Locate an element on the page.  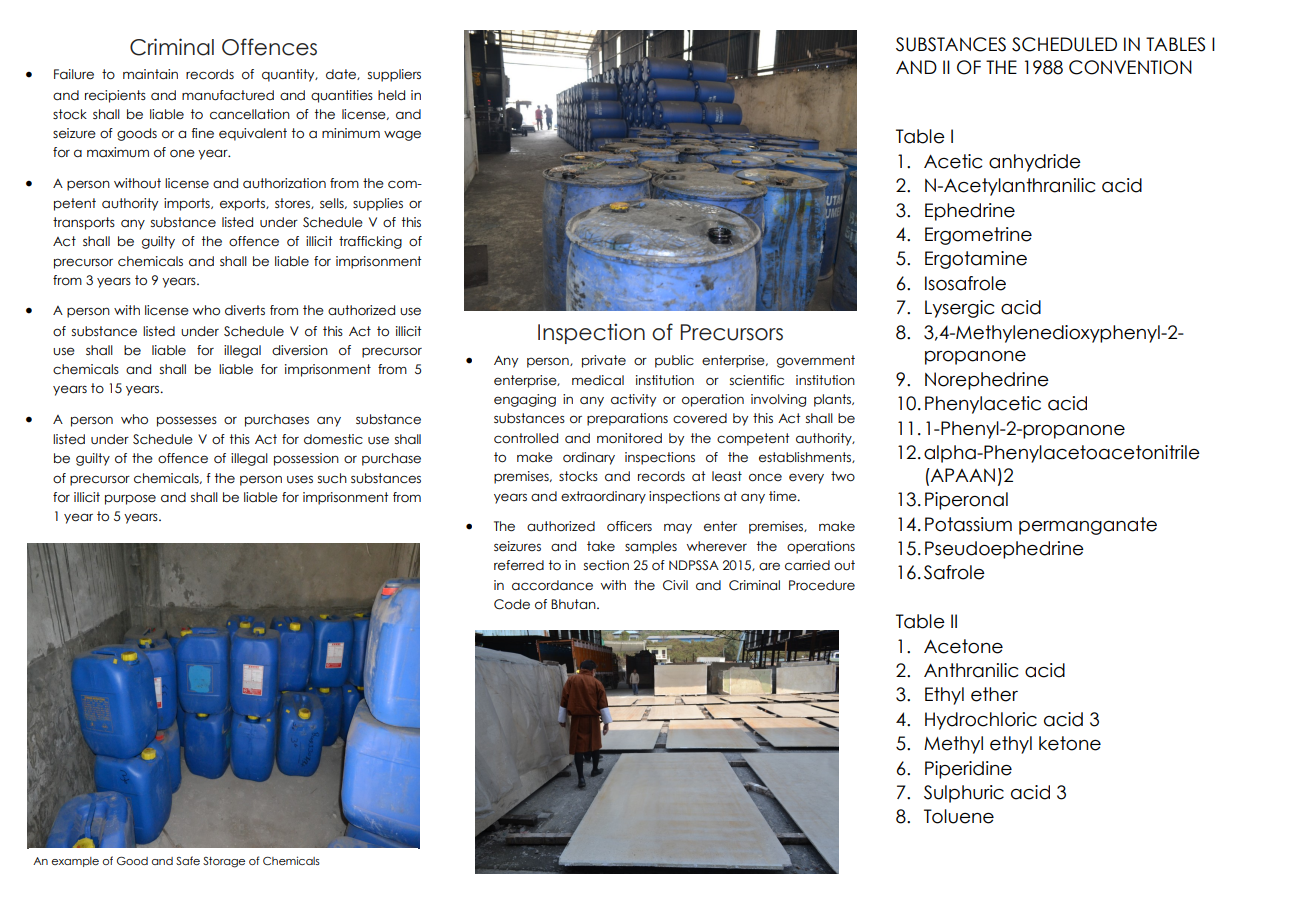
Bhutan is located at coordinates (574, 604).
